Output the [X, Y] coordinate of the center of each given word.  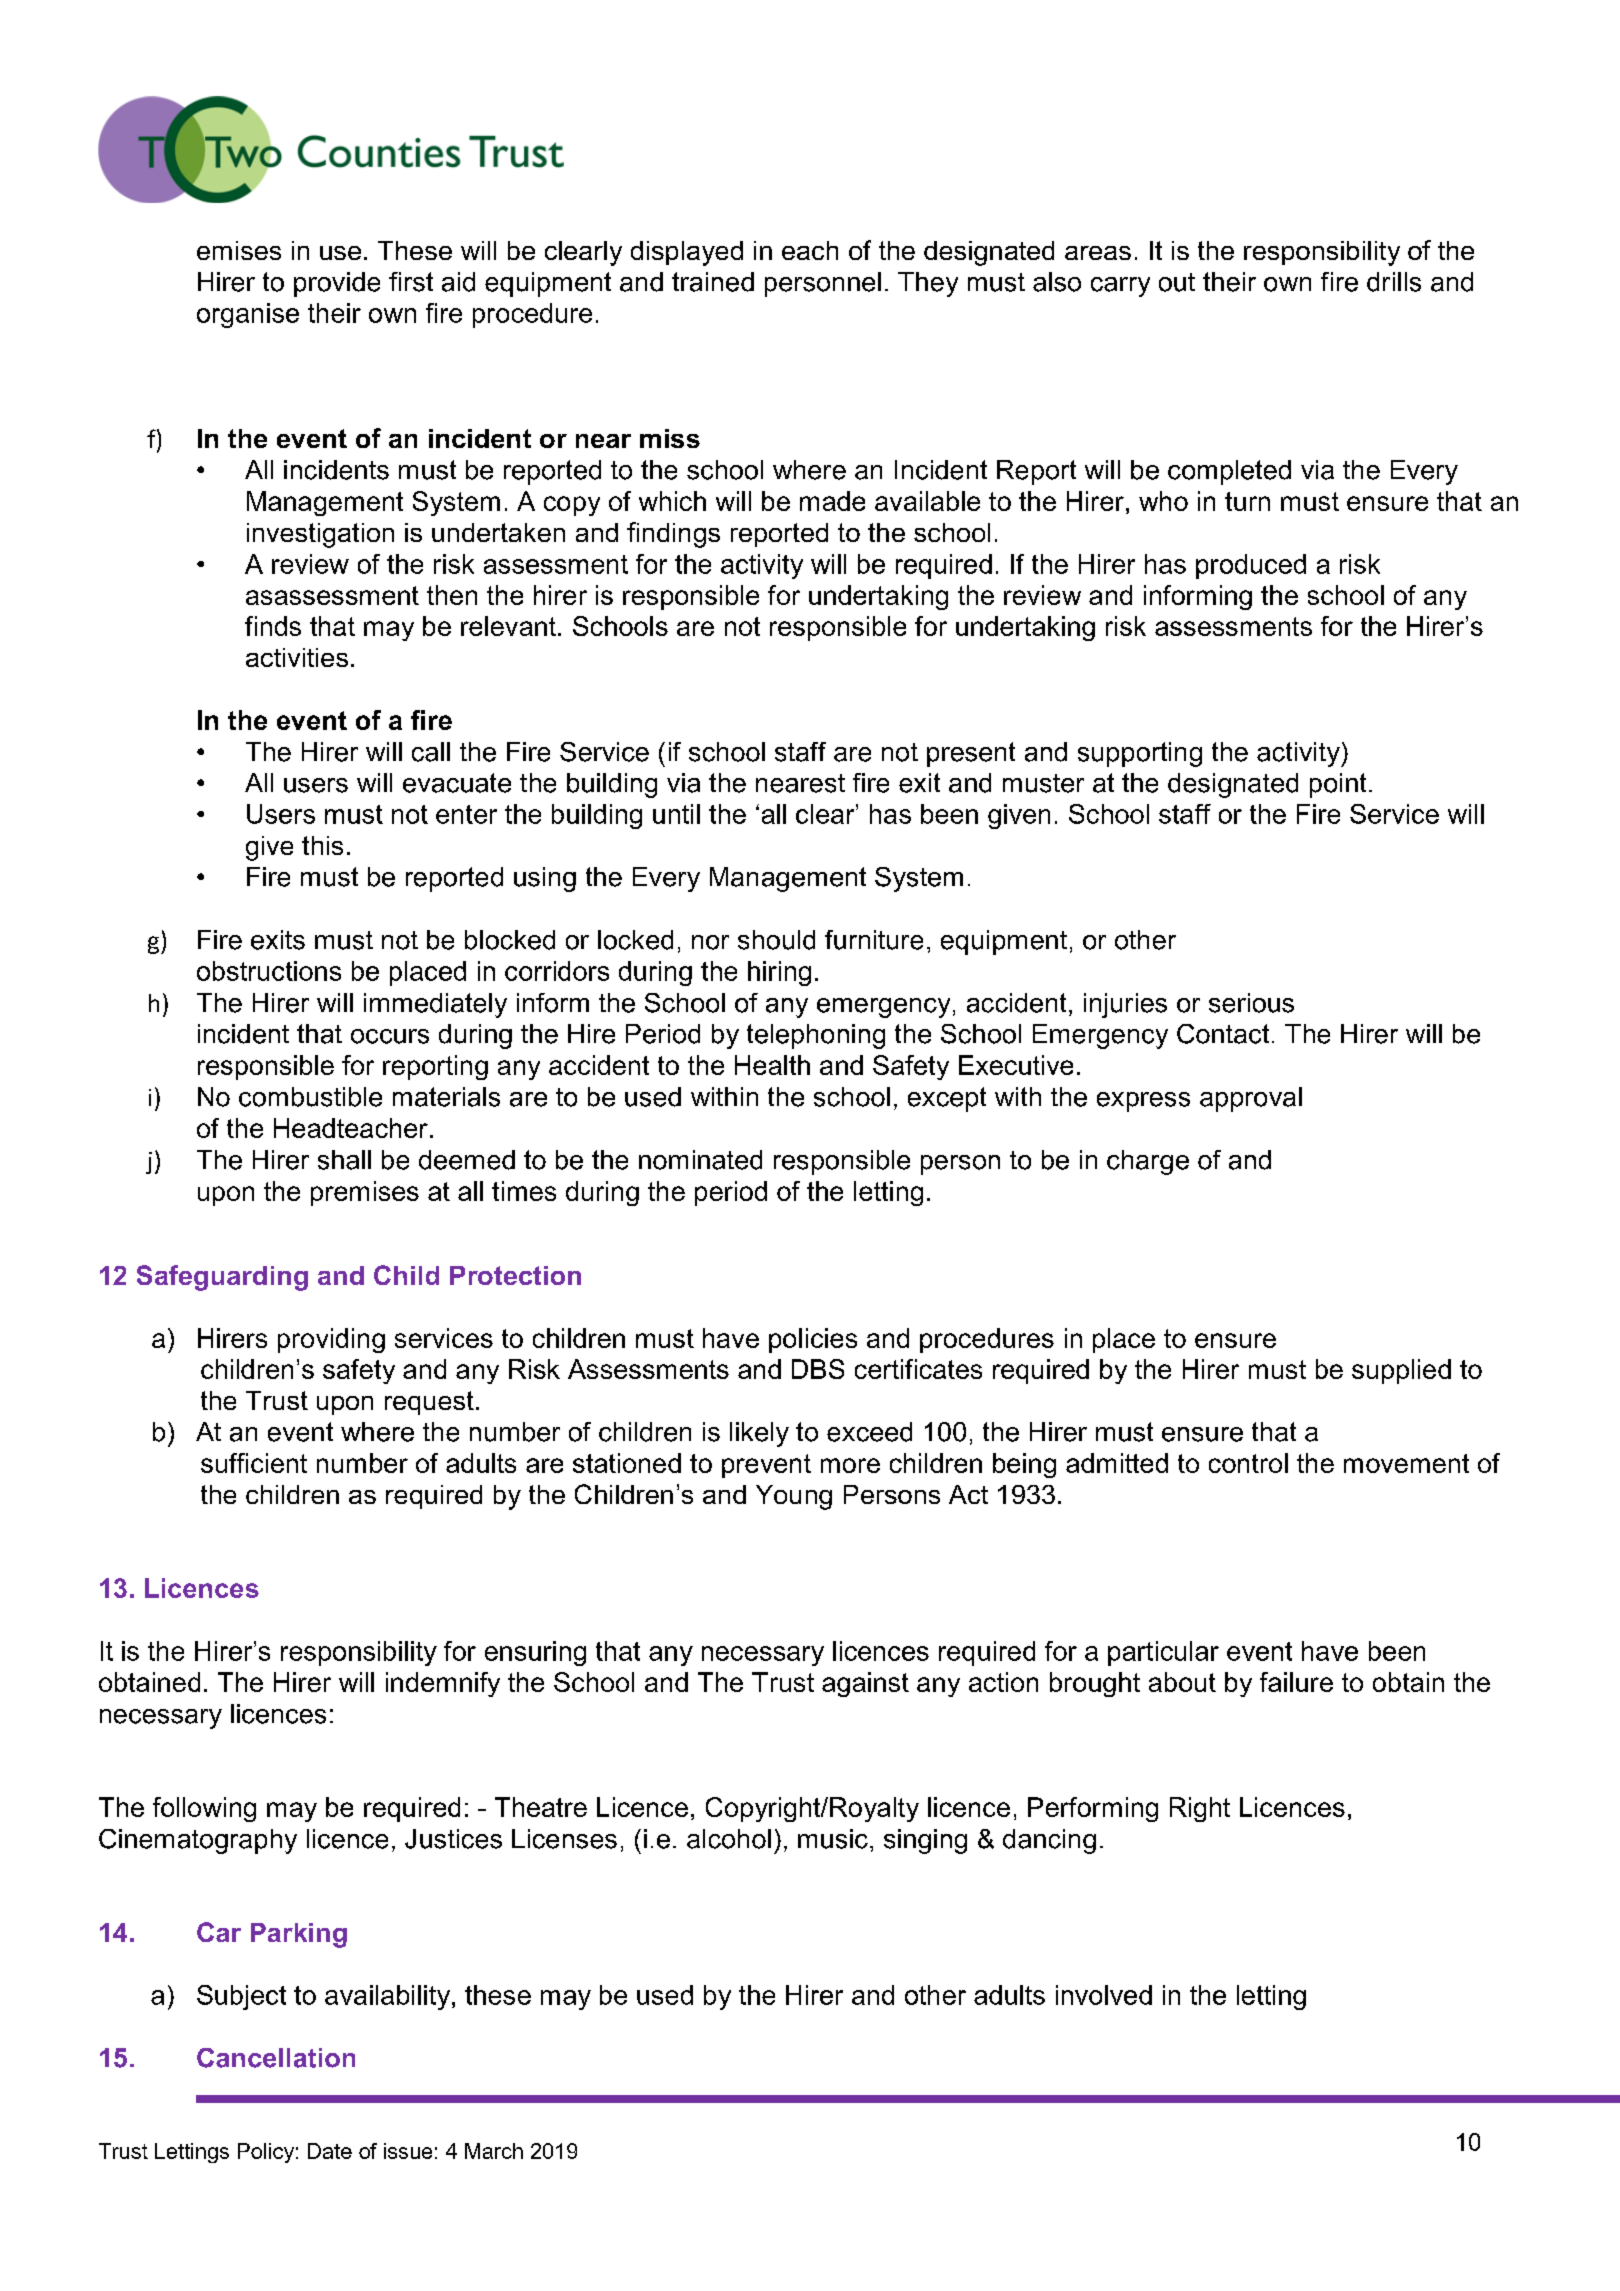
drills [1394, 282]
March [494, 2151]
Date [330, 2151]
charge [1148, 1162]
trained [713, 282]
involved [1104, 1995]
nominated [700, 1160]
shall [344, 1160]
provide [337, 284]
